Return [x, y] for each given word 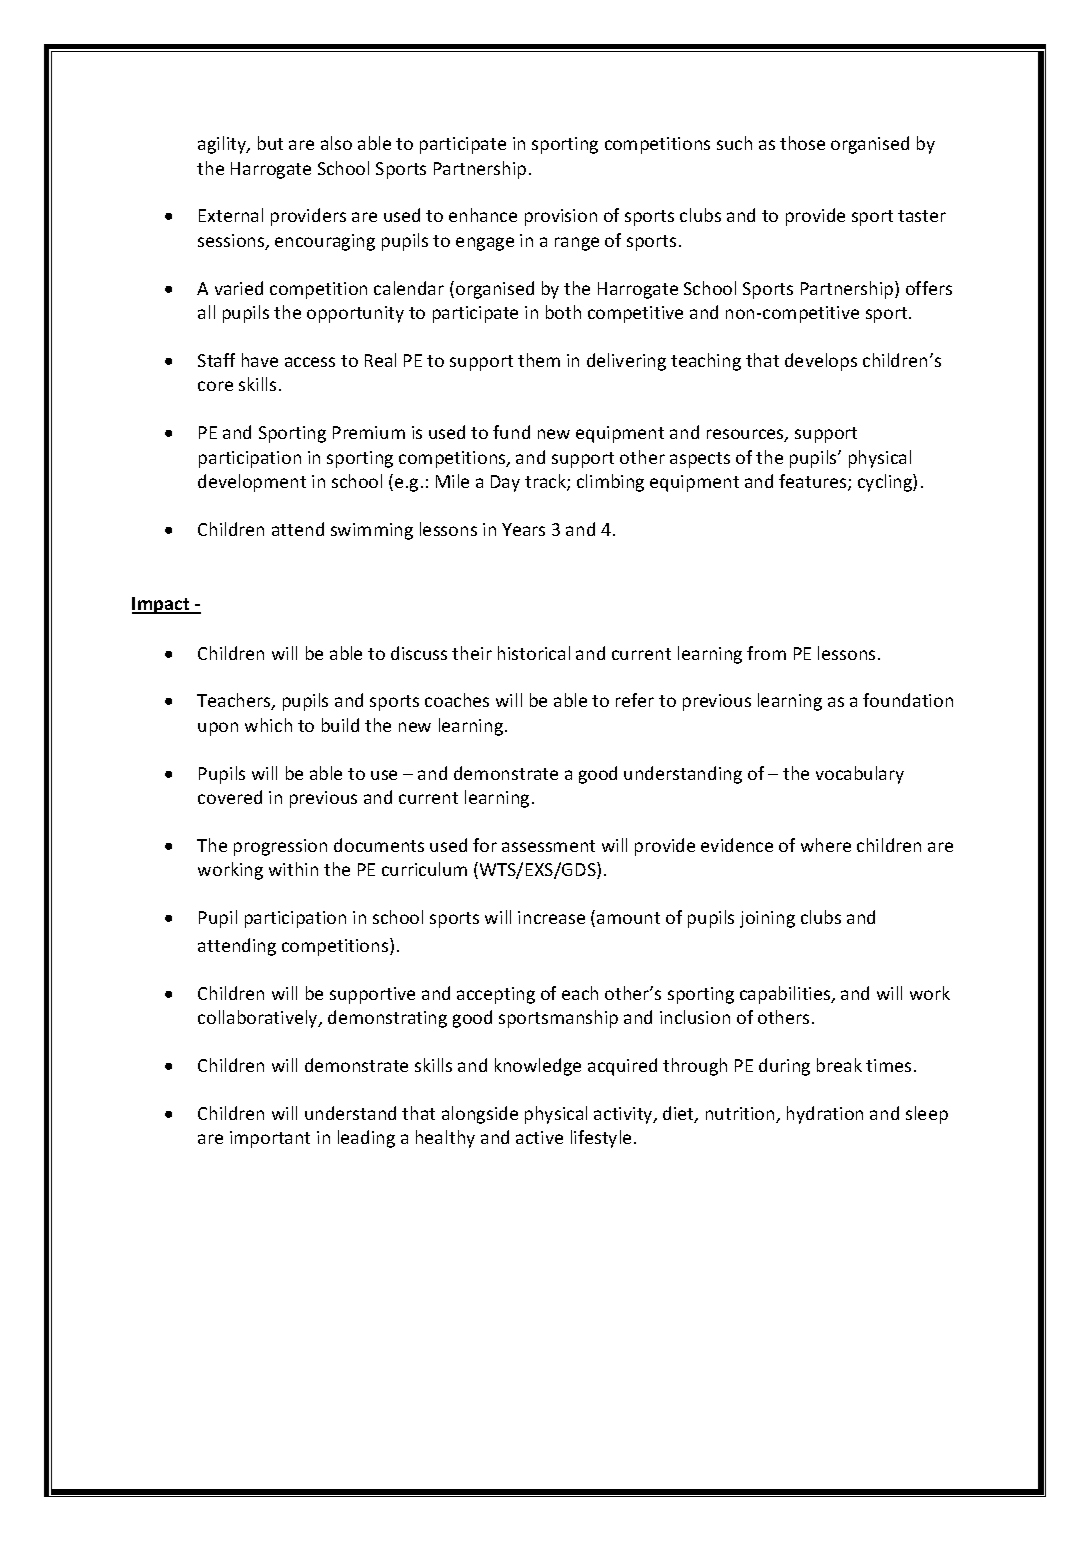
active [539, 1137]
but [270, 143]
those [802, 143]
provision [561, 217]
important [270, 1139]
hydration [825, 1115]
